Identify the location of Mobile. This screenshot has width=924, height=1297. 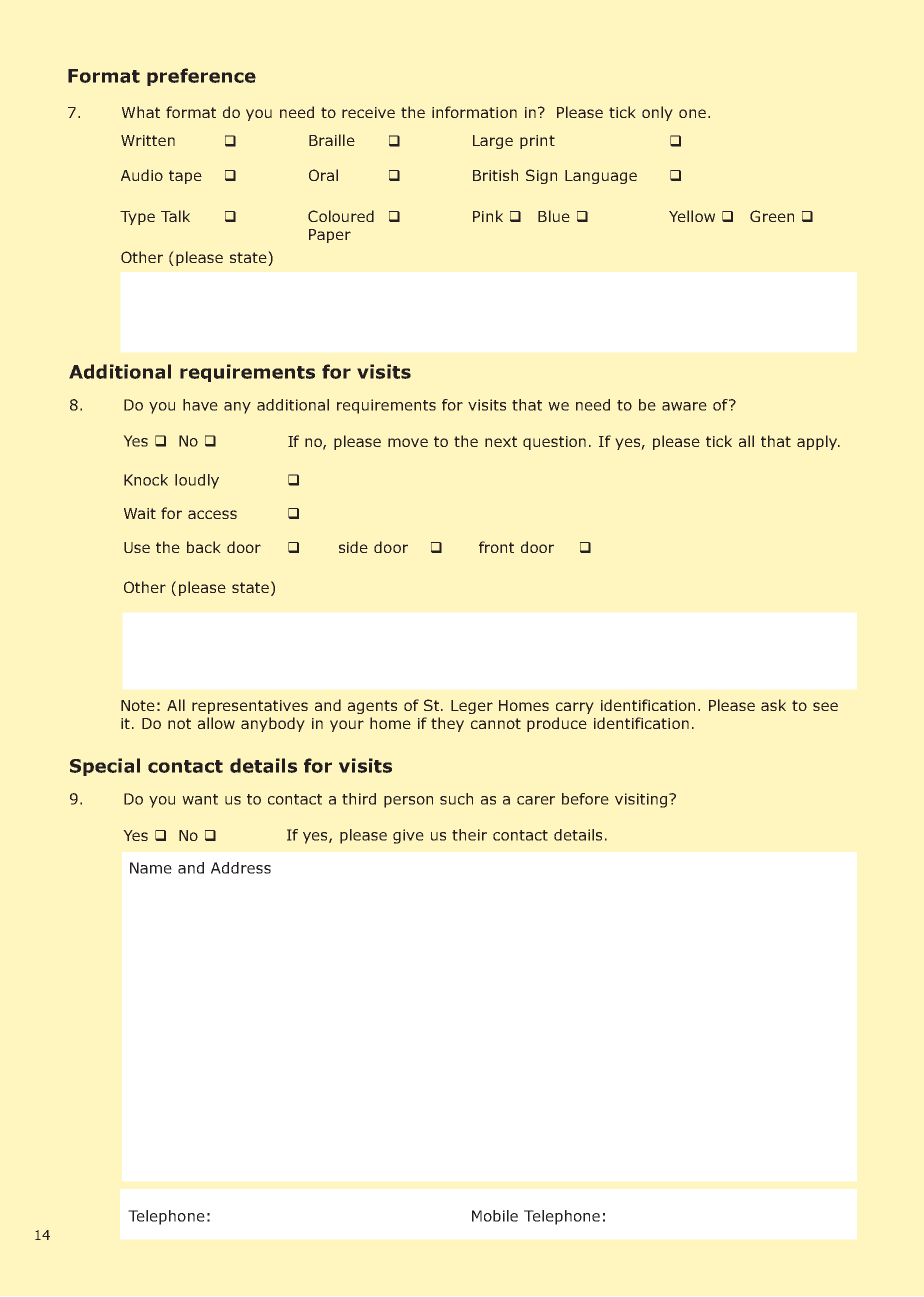
(495, 1216).
